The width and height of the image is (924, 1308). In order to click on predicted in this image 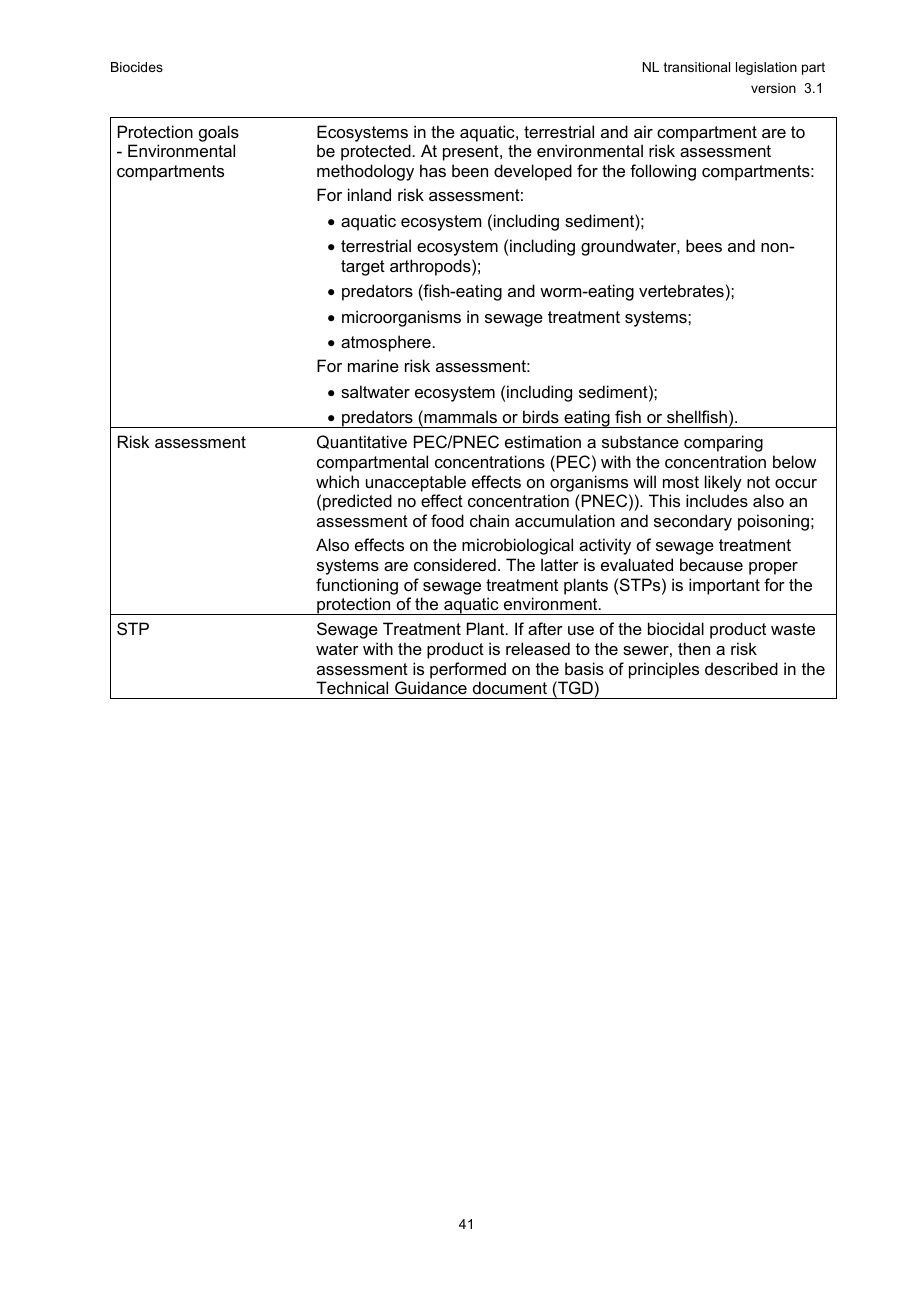, I will do `click(357, 502)`.
